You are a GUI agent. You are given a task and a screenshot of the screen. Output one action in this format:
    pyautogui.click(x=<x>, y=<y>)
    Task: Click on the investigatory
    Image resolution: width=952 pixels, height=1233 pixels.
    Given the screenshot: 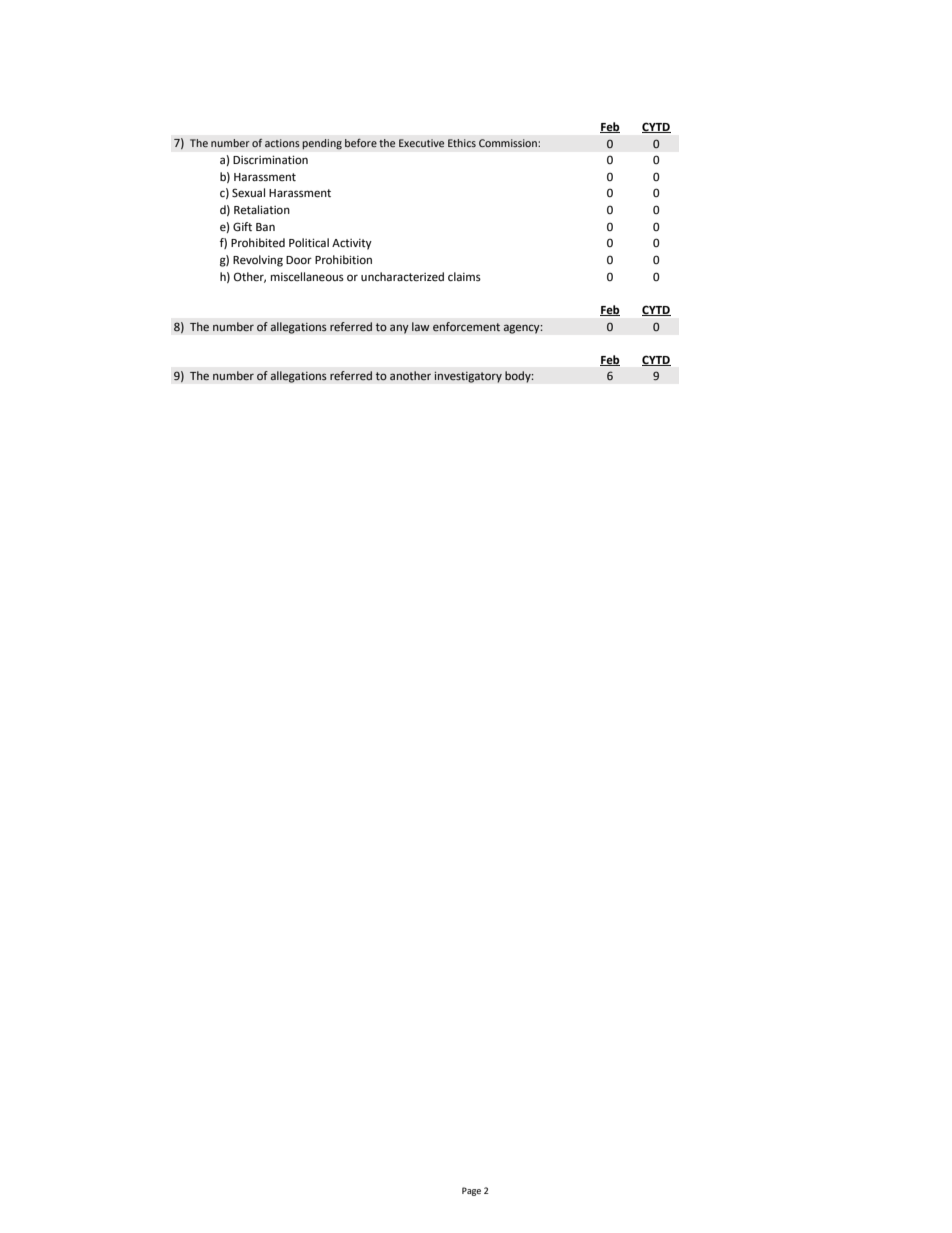 What is the action you would take?
    pyautogui.click(x=468, y=377)
